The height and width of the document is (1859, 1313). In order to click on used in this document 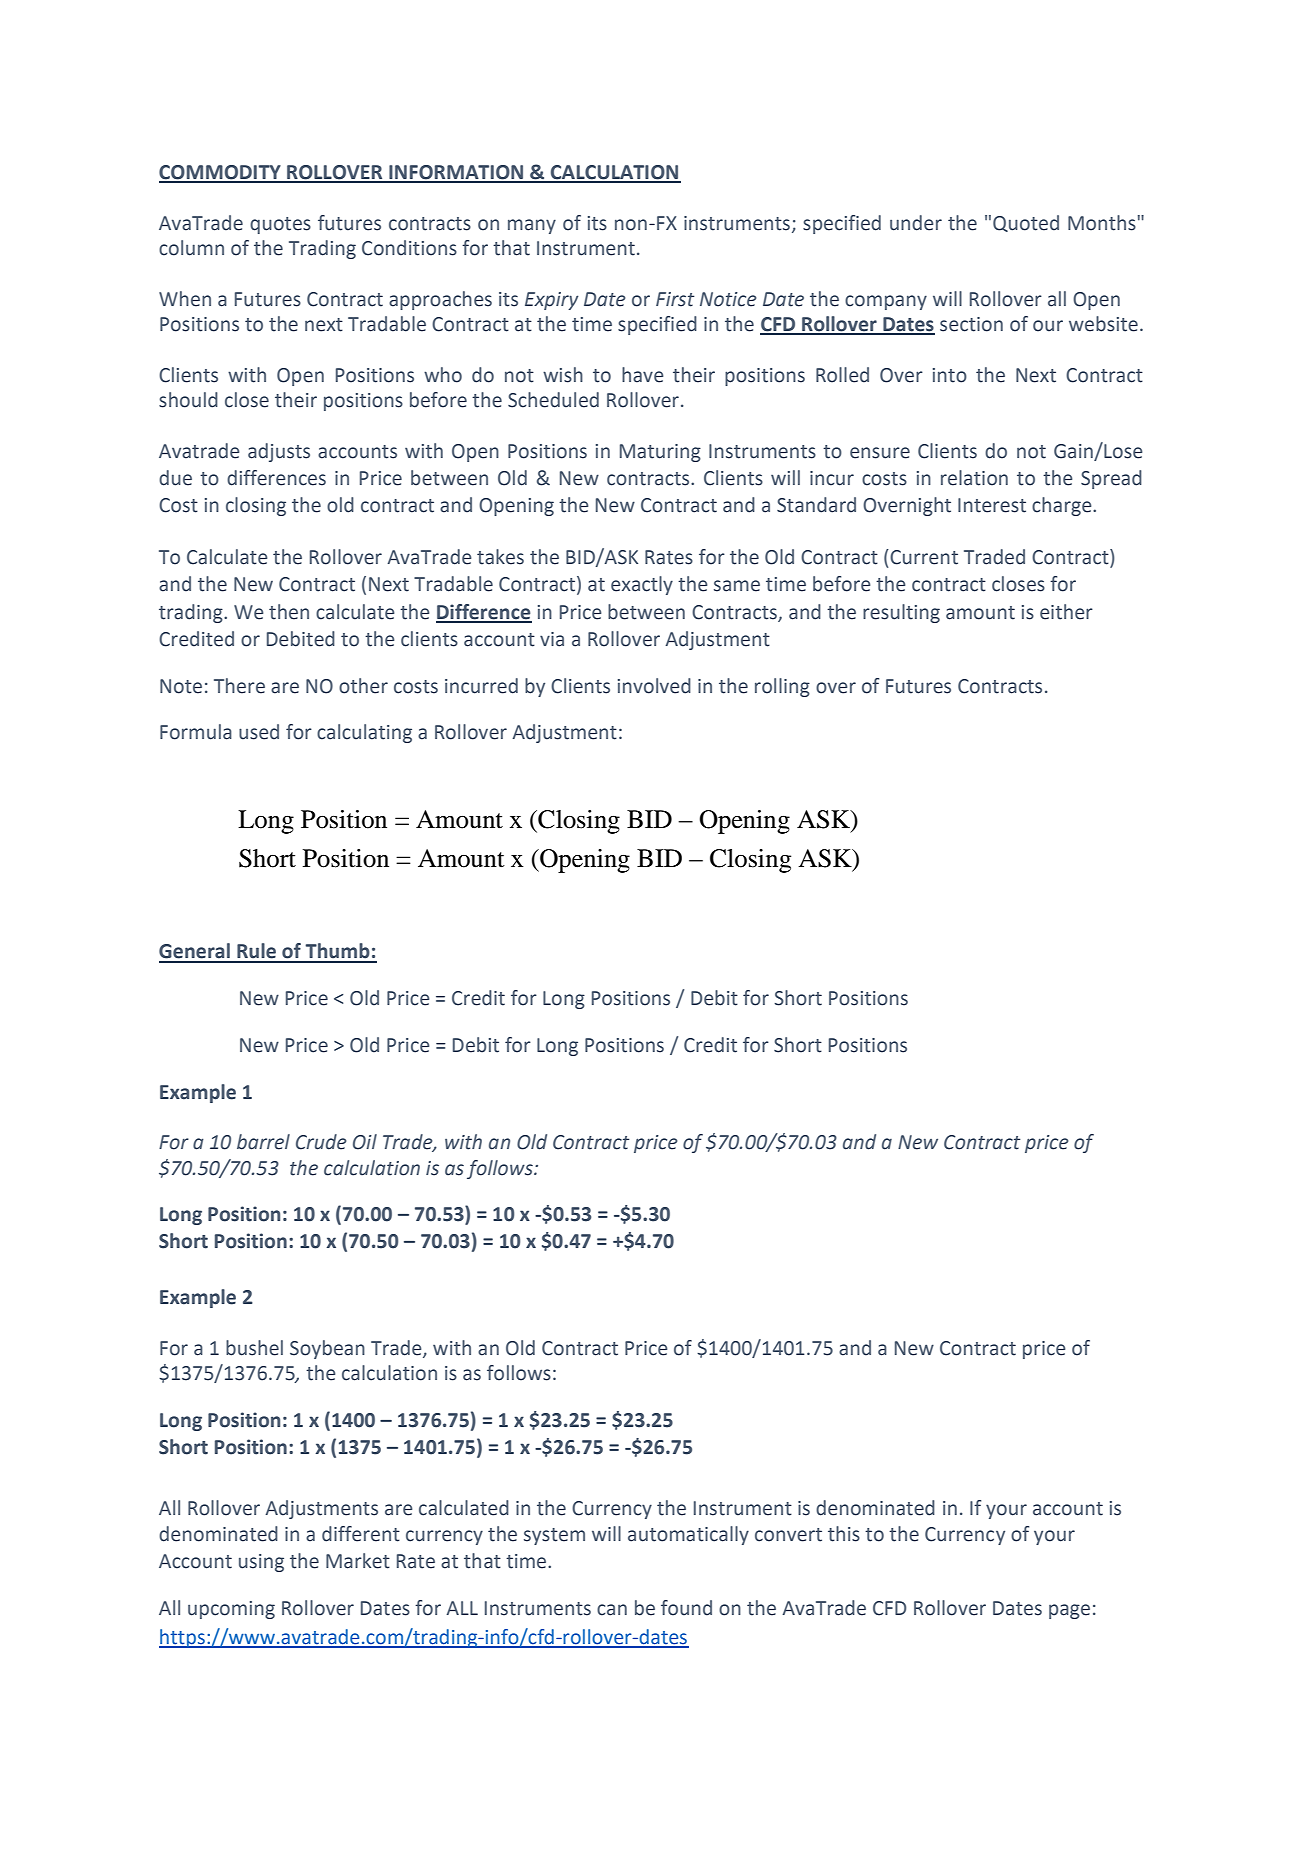, I will do `click(259, 732)`.
